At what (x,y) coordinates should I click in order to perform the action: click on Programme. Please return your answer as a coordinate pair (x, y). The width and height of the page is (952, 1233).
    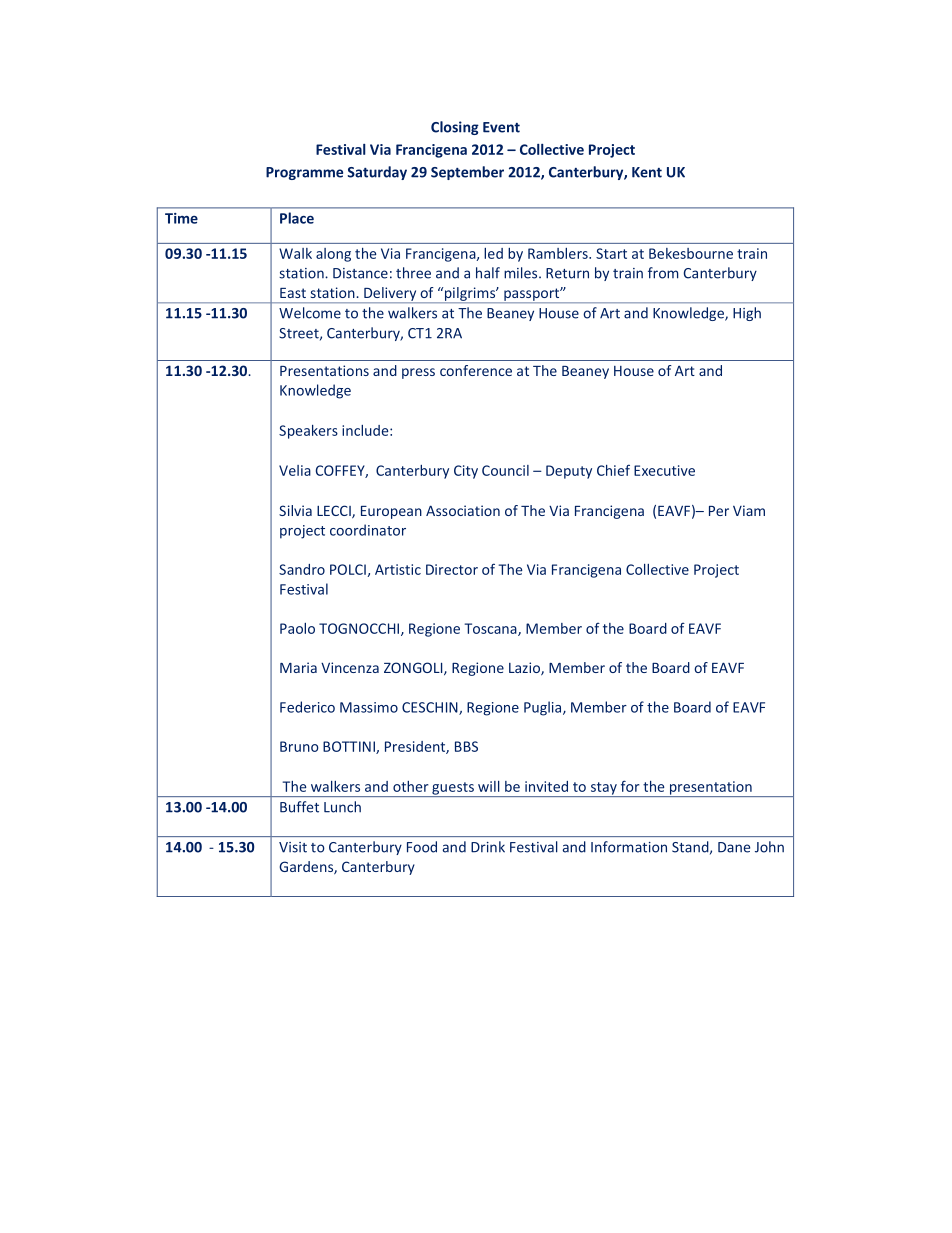
    Looking at the image, I should click on (304, 173).
